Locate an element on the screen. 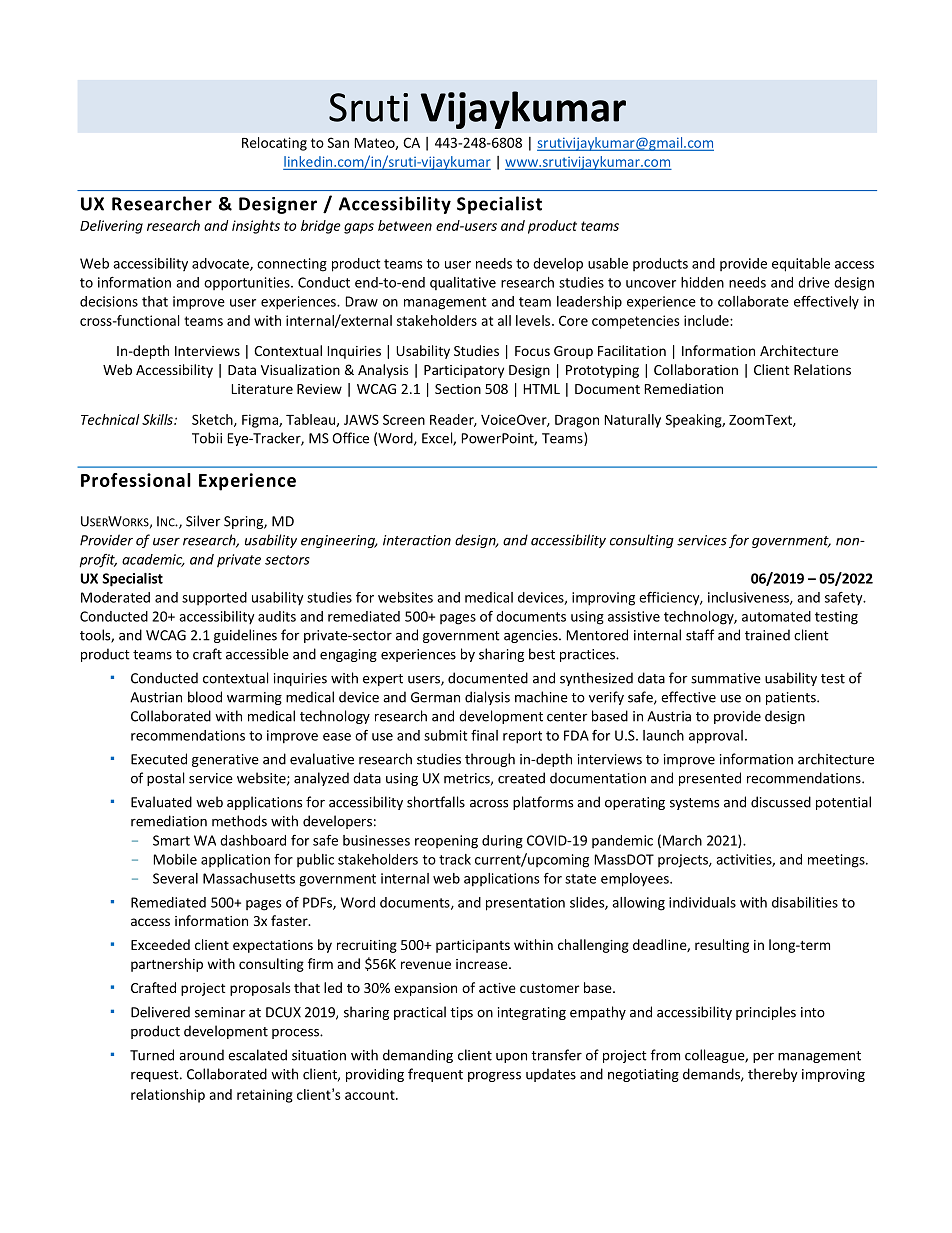 This screenshot has width=952, height=1233. Skills is located at coordinates (158, 419).
